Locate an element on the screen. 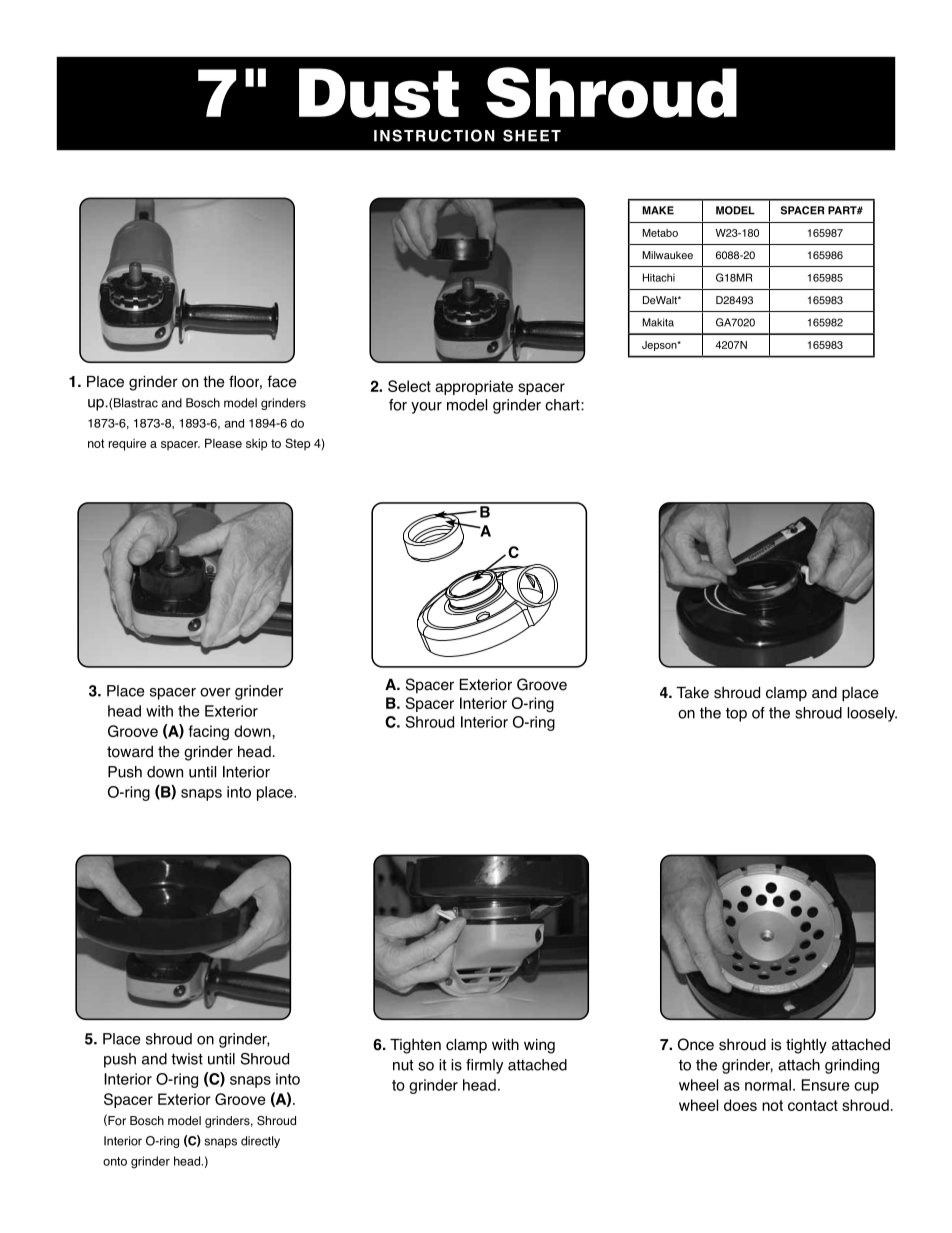 This screenshot has height=1233, width=952. directly is located at coordinates (260, 1142).
